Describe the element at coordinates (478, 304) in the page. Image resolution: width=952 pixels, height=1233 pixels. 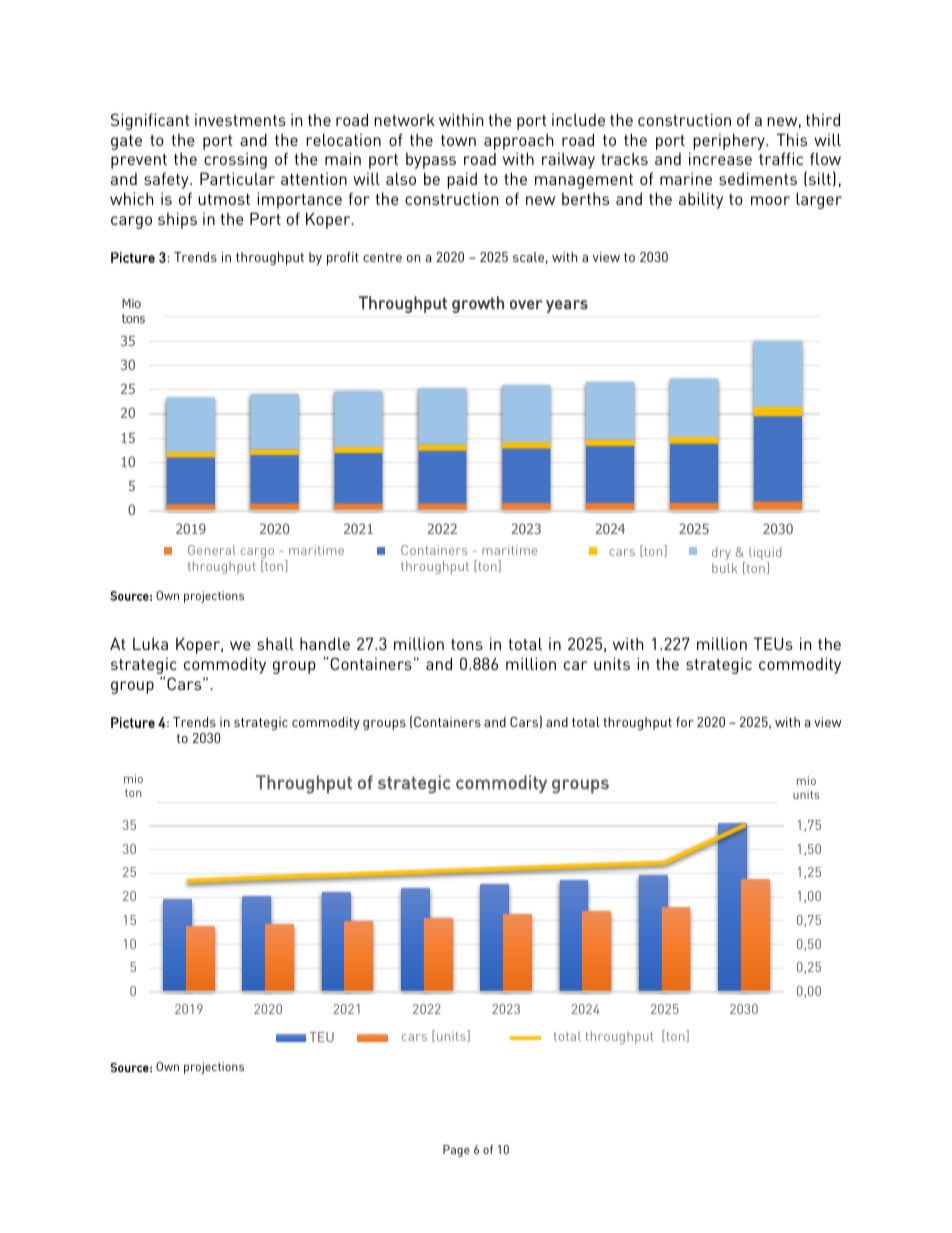
I see `growth` at that location.
